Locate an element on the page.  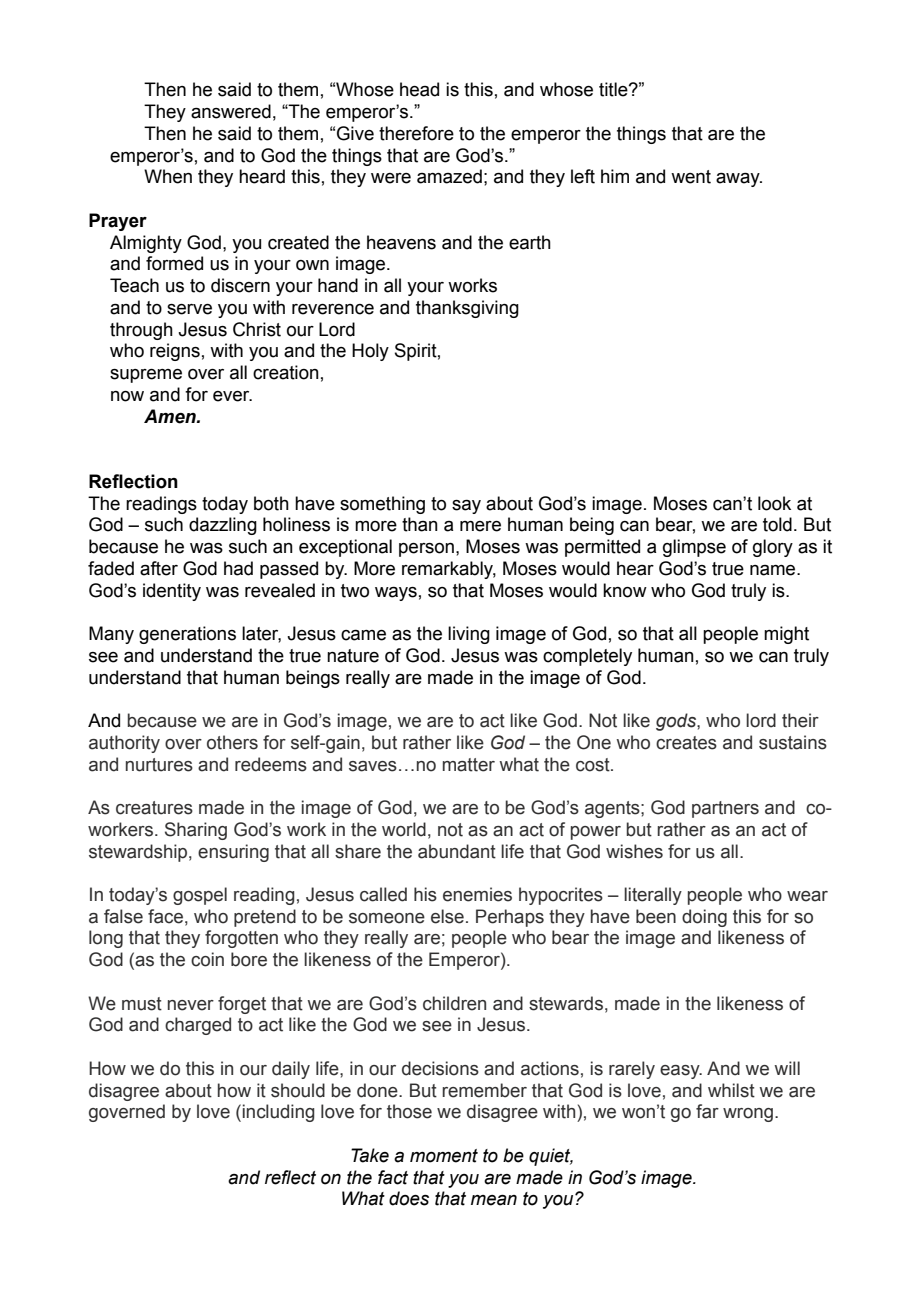
living is located at coordinates (469, 635).
